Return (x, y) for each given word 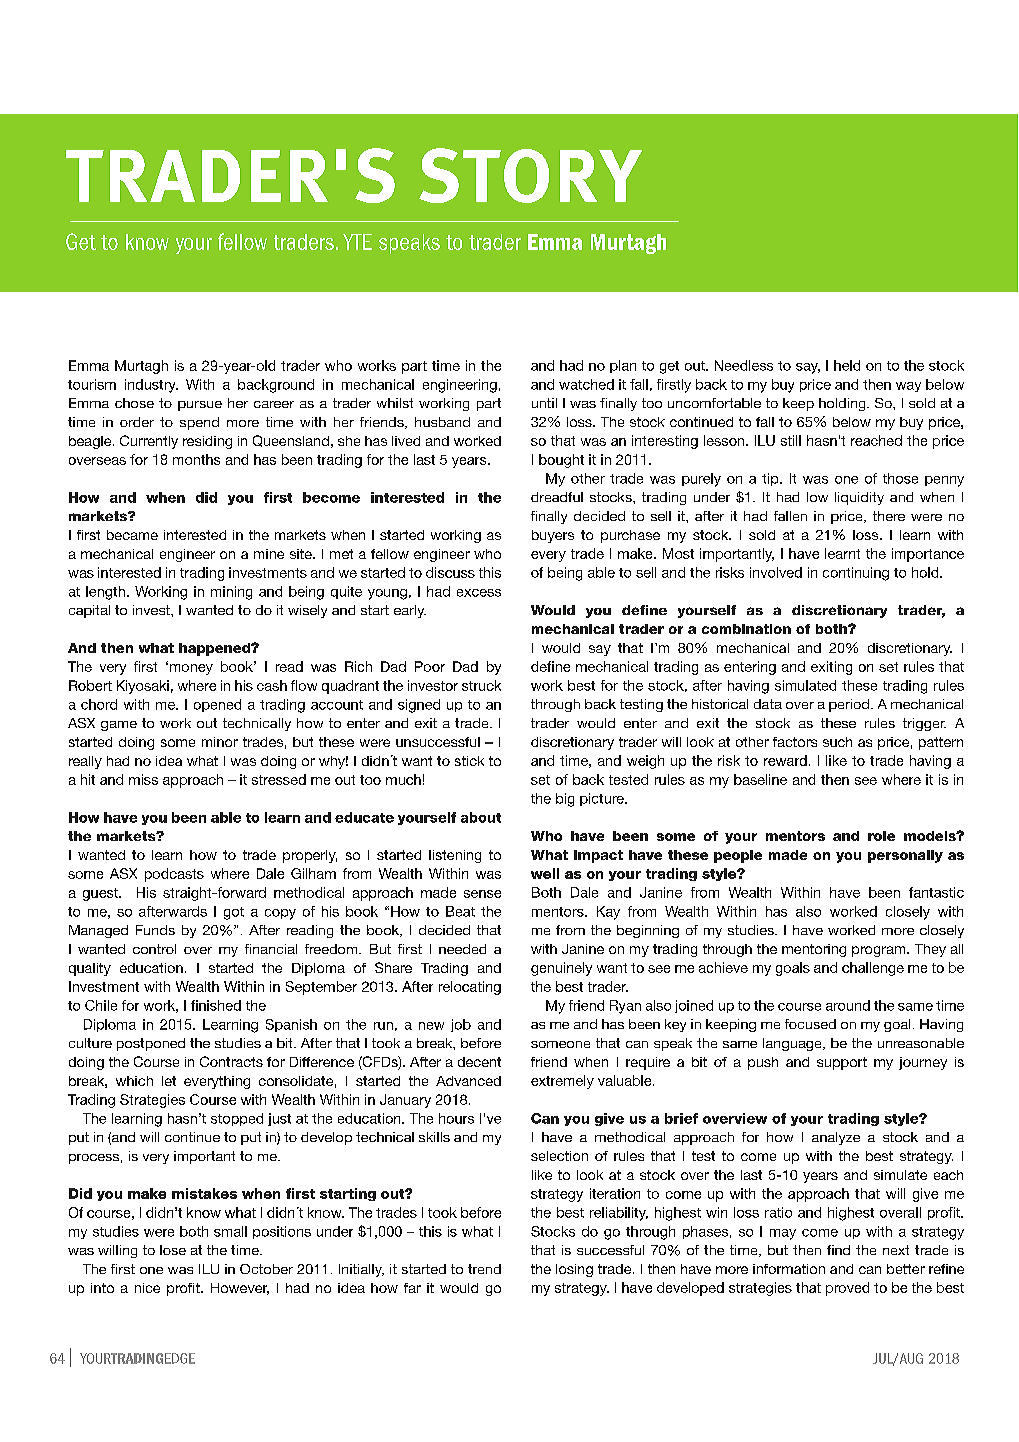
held (847, 365)
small (230, 1231)
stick (469, 761)
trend (484, 1269)
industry (151, 386)
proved (847, 1289)
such (837, 742)
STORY (530, 175)
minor (220, 742)
